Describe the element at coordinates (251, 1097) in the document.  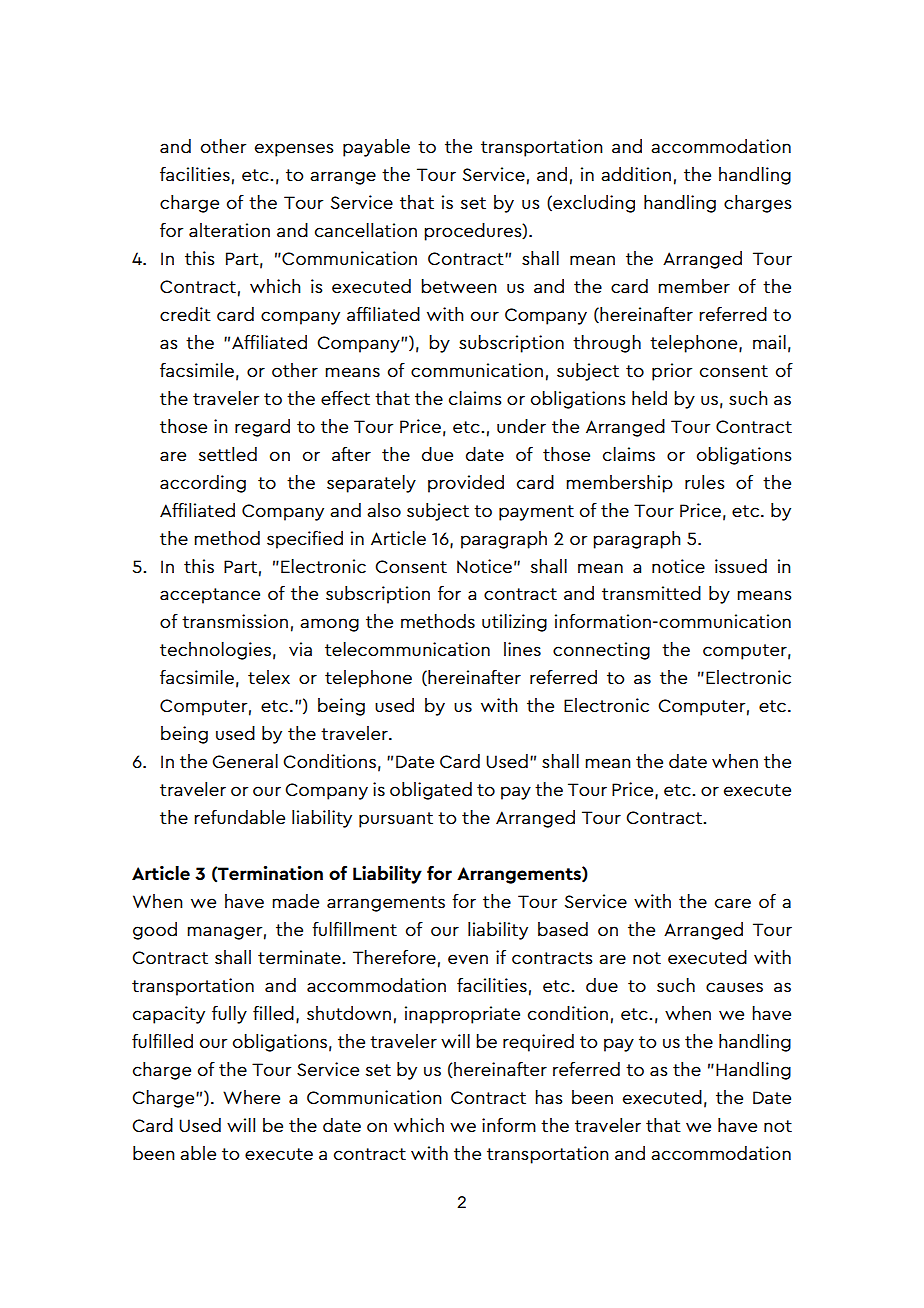
I see `Where` at that location.
